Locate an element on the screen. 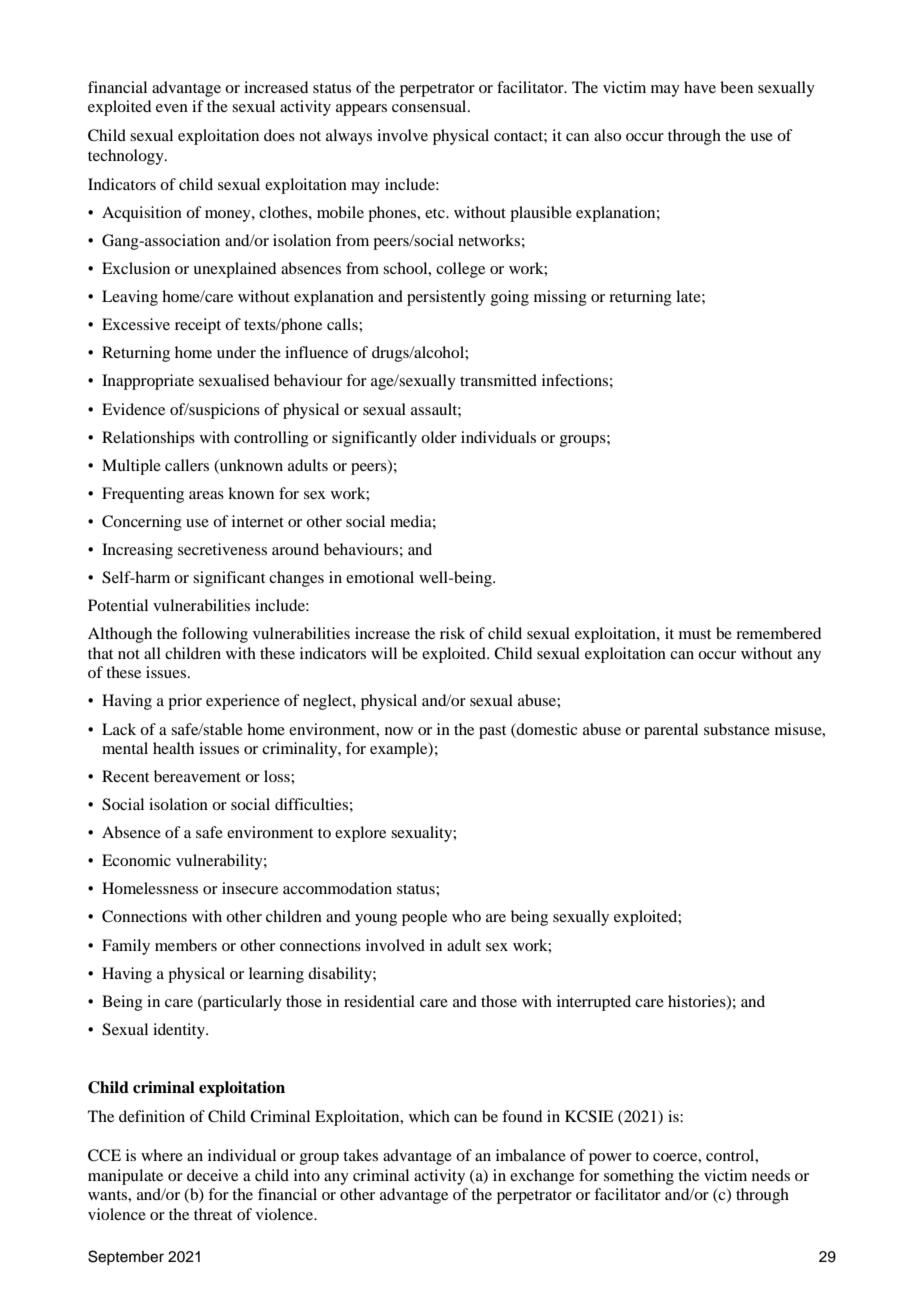  takes is located at coordinates (360, 1155).
